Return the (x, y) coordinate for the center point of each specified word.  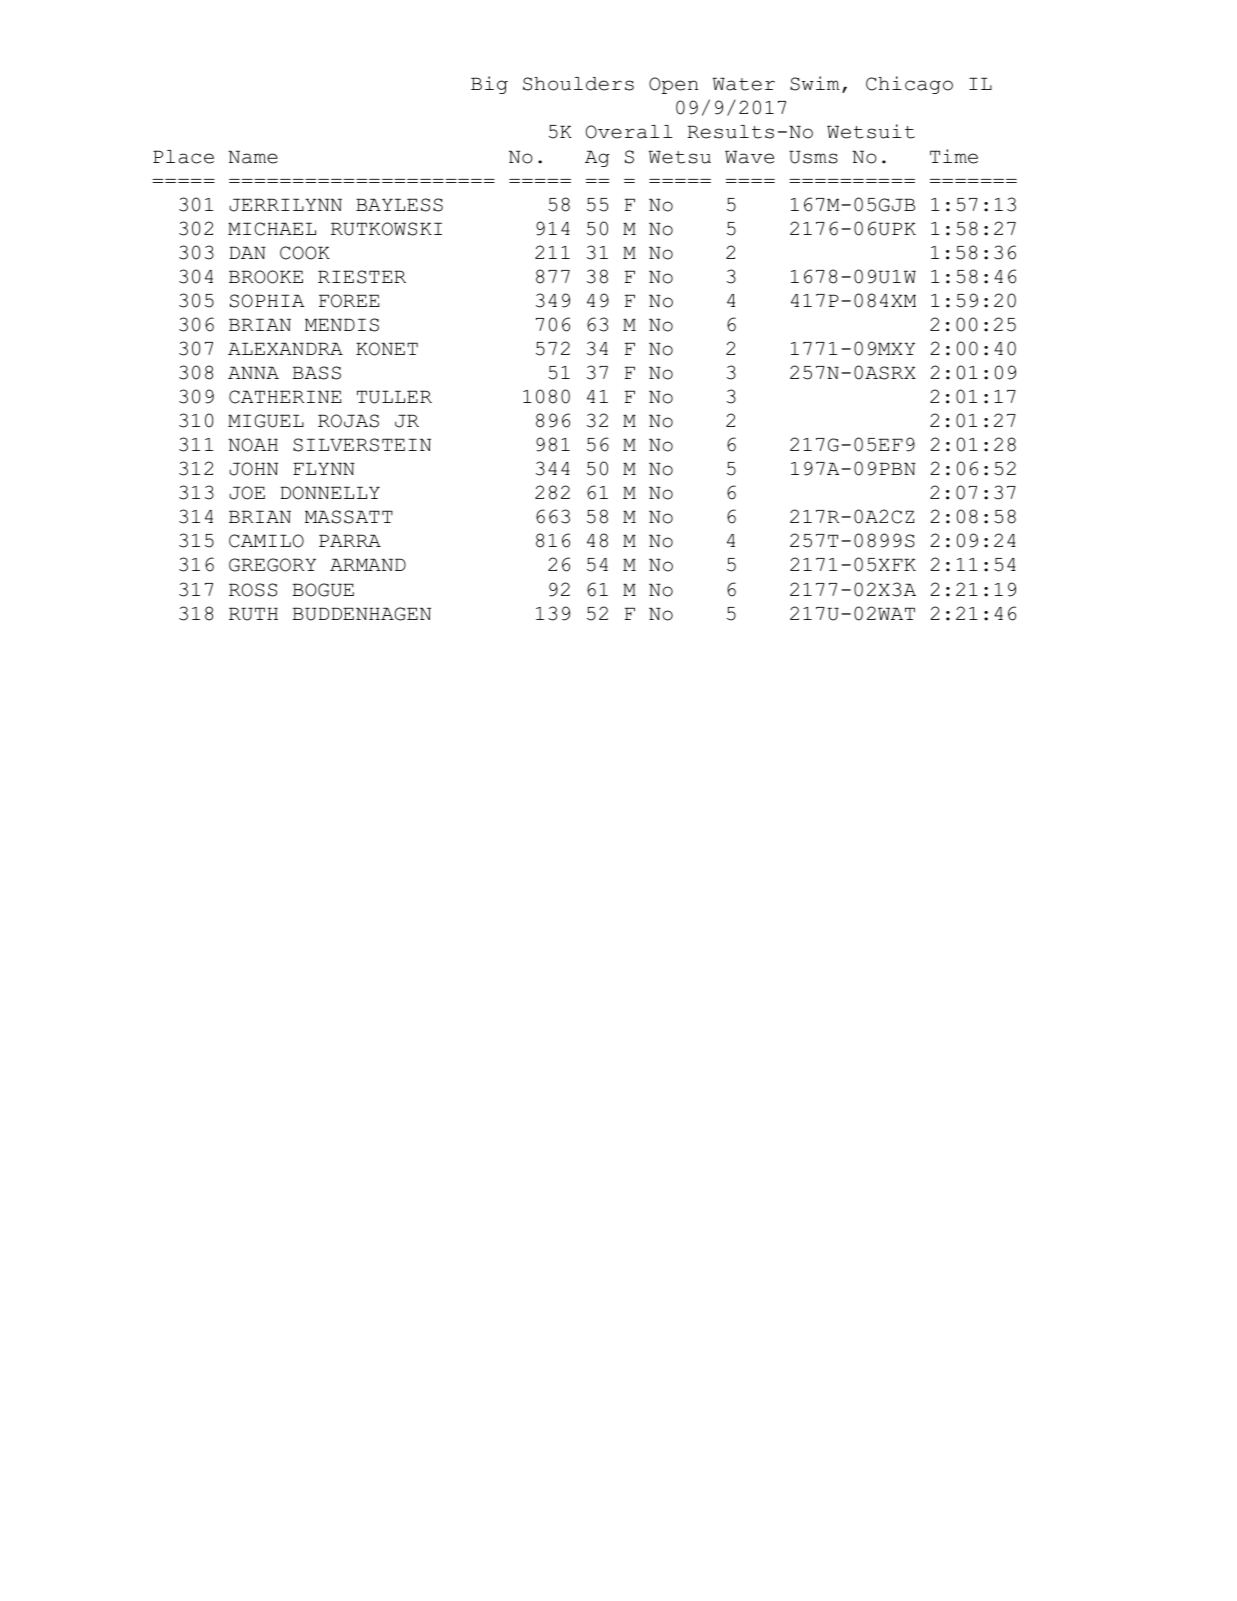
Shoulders (578, 84)
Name (253, 157)
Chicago (909, 85)
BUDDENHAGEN (362, 614)
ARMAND (368, 564)
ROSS (253, 590)
